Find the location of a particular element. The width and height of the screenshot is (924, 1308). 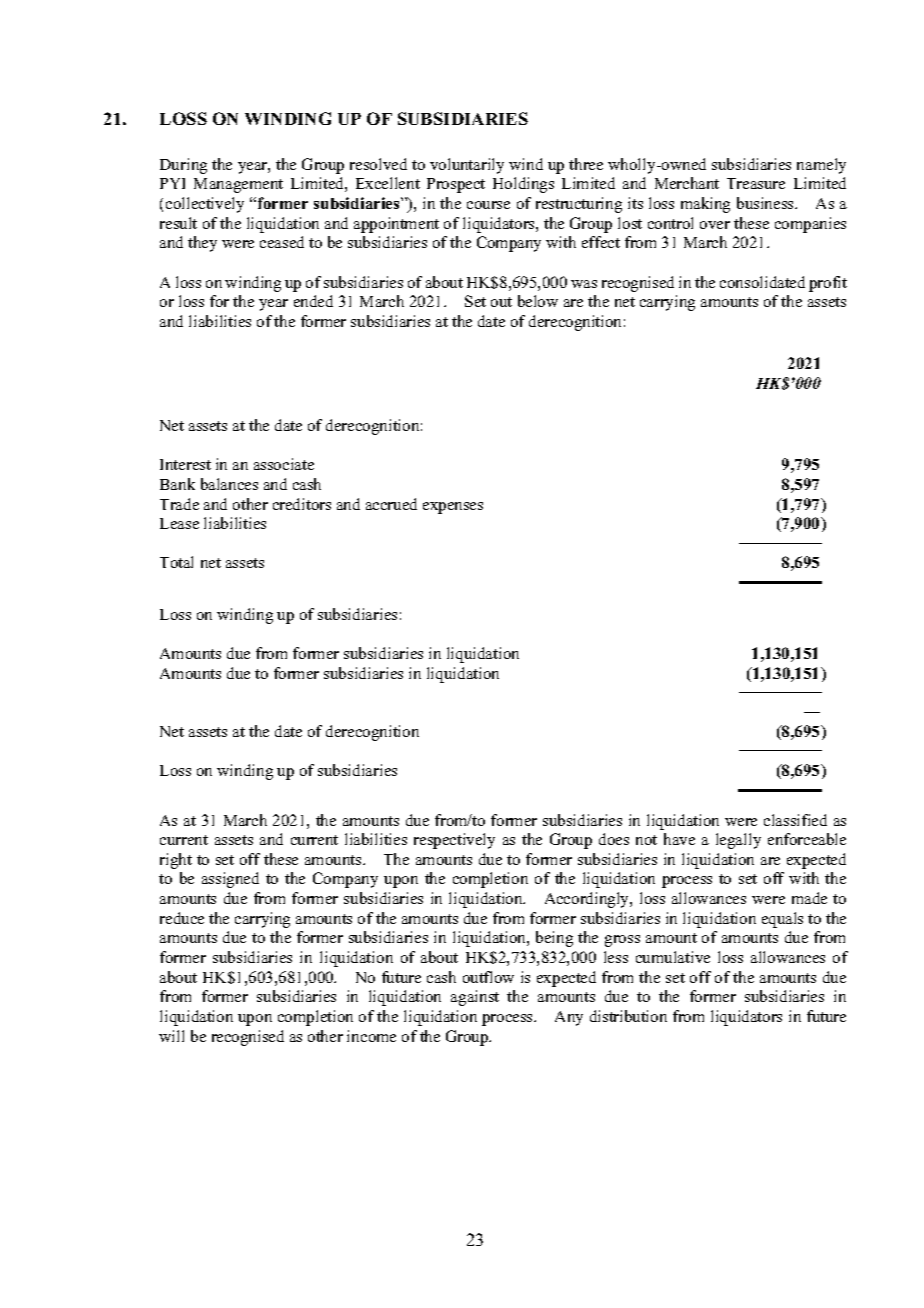

Management is located at coordinates (238, 185).
